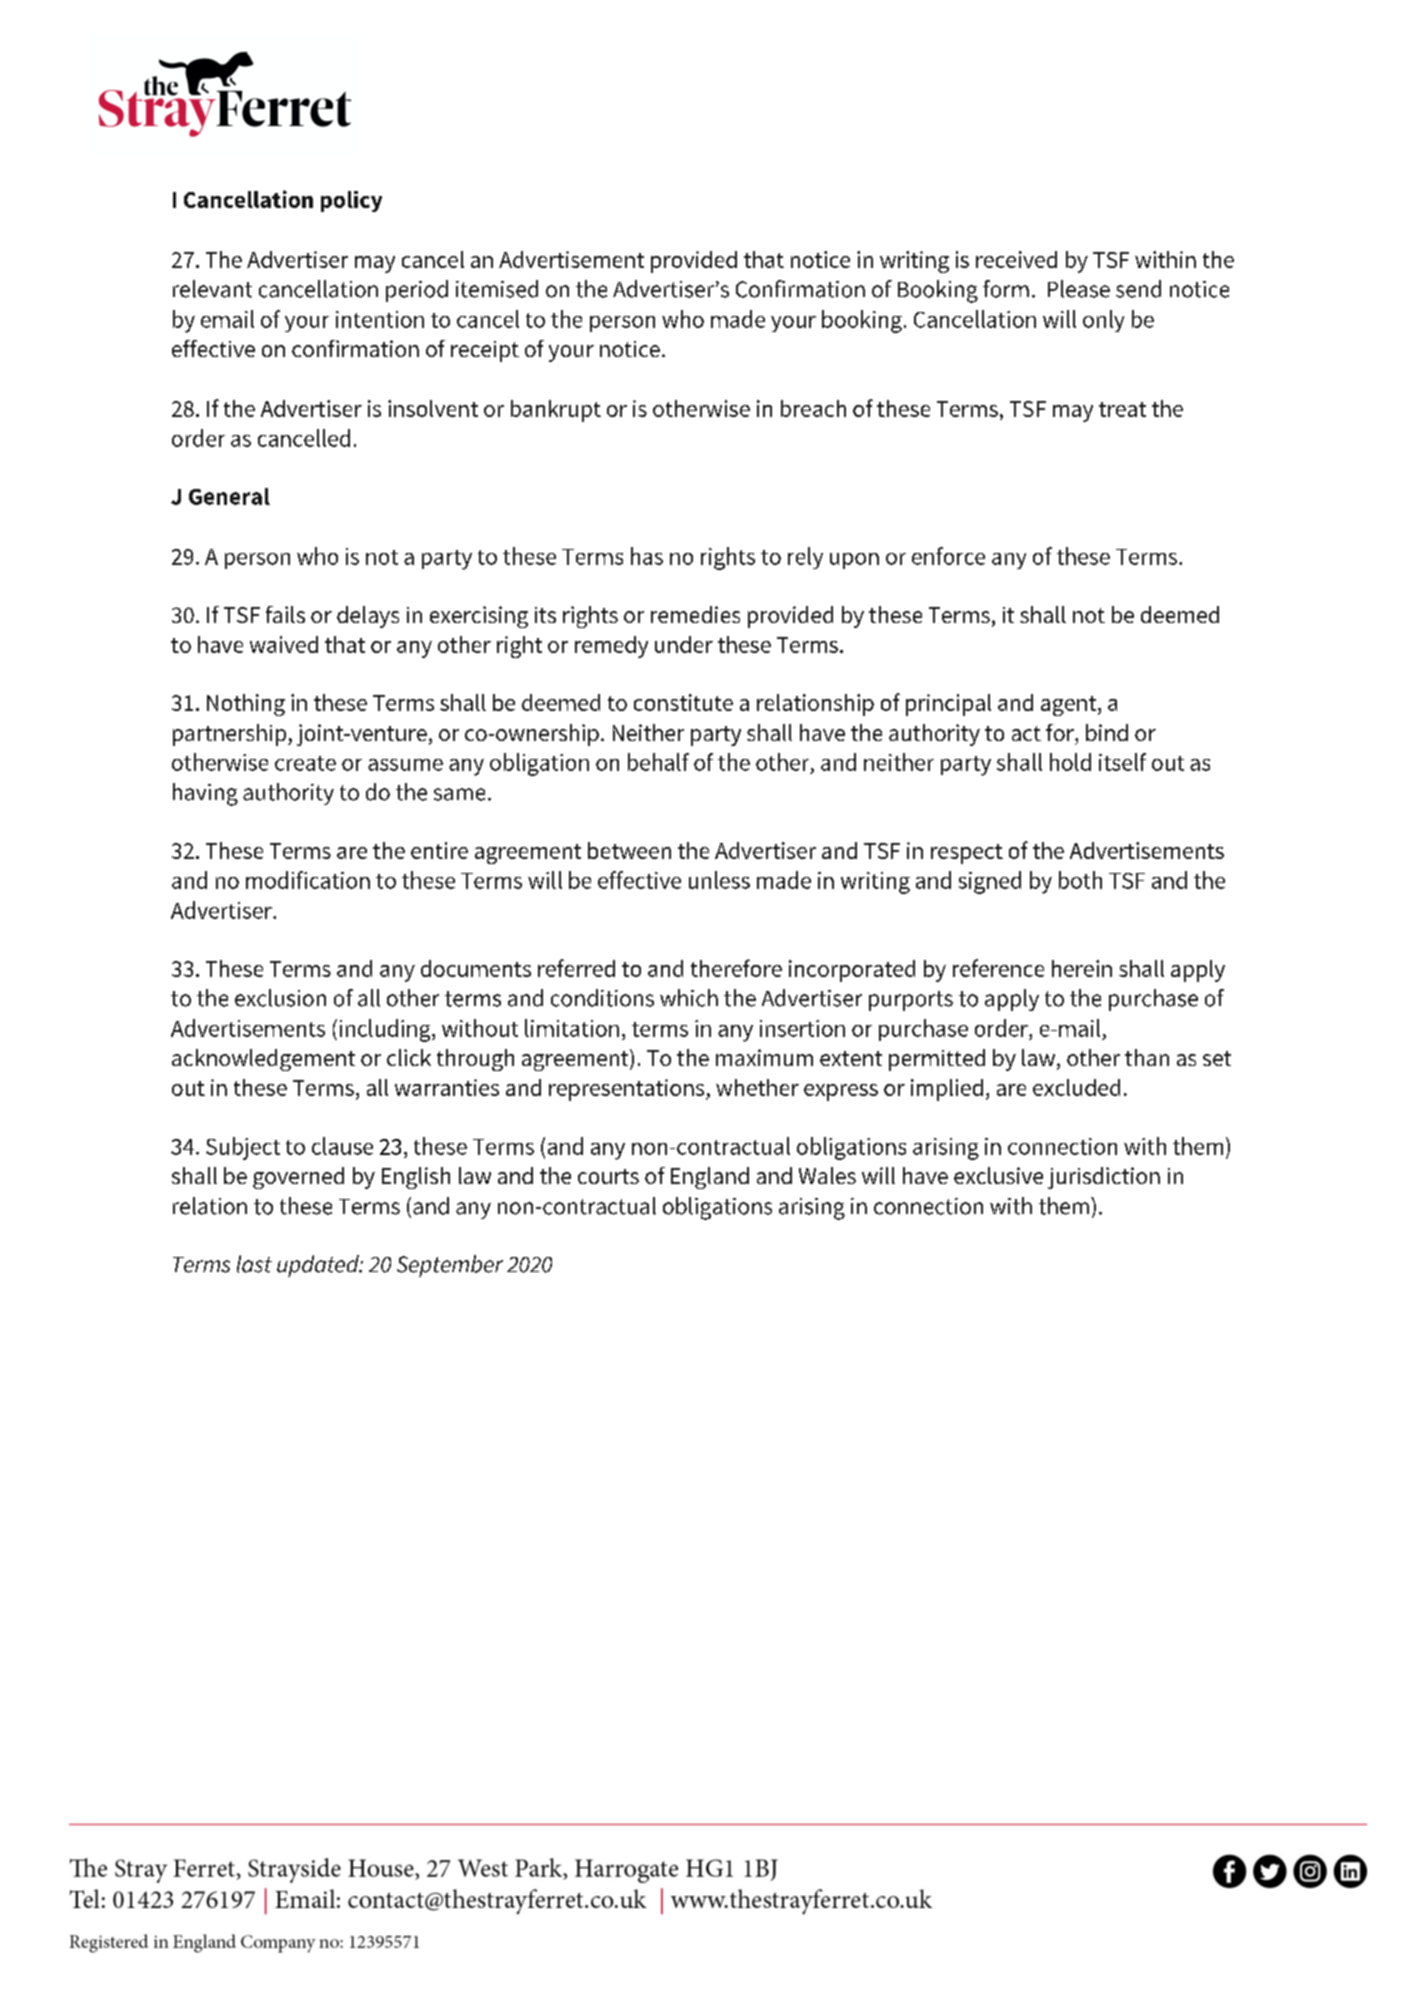 This image has height=1998, width=1412. I want to click on Please, so click(1079, 289).
